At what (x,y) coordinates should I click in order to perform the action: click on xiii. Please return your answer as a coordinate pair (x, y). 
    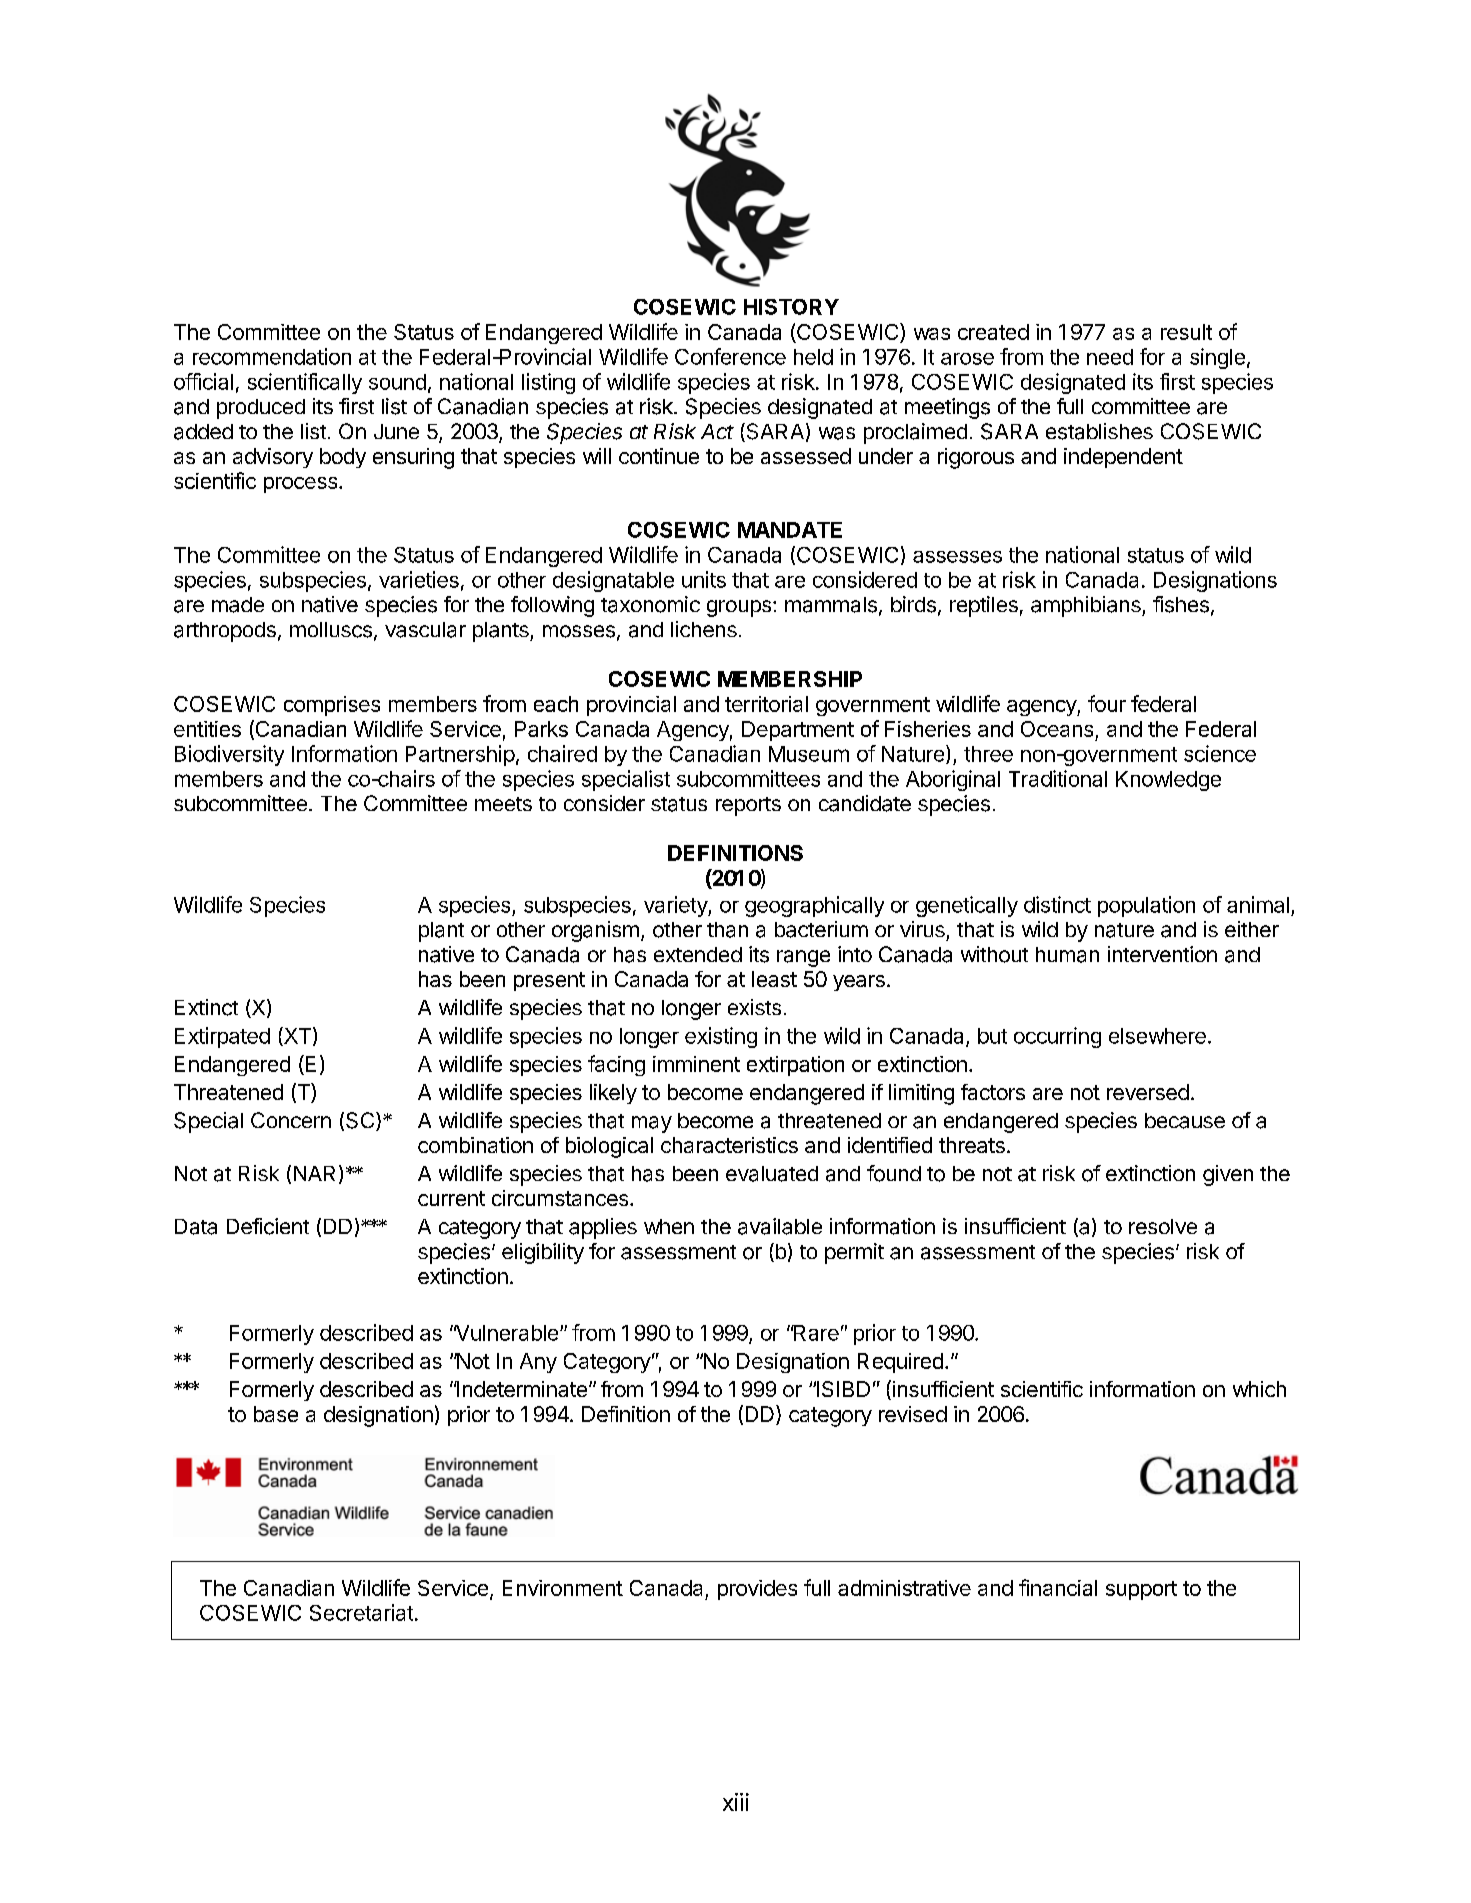
    Looking at the image, I should click on (736, 1802).
